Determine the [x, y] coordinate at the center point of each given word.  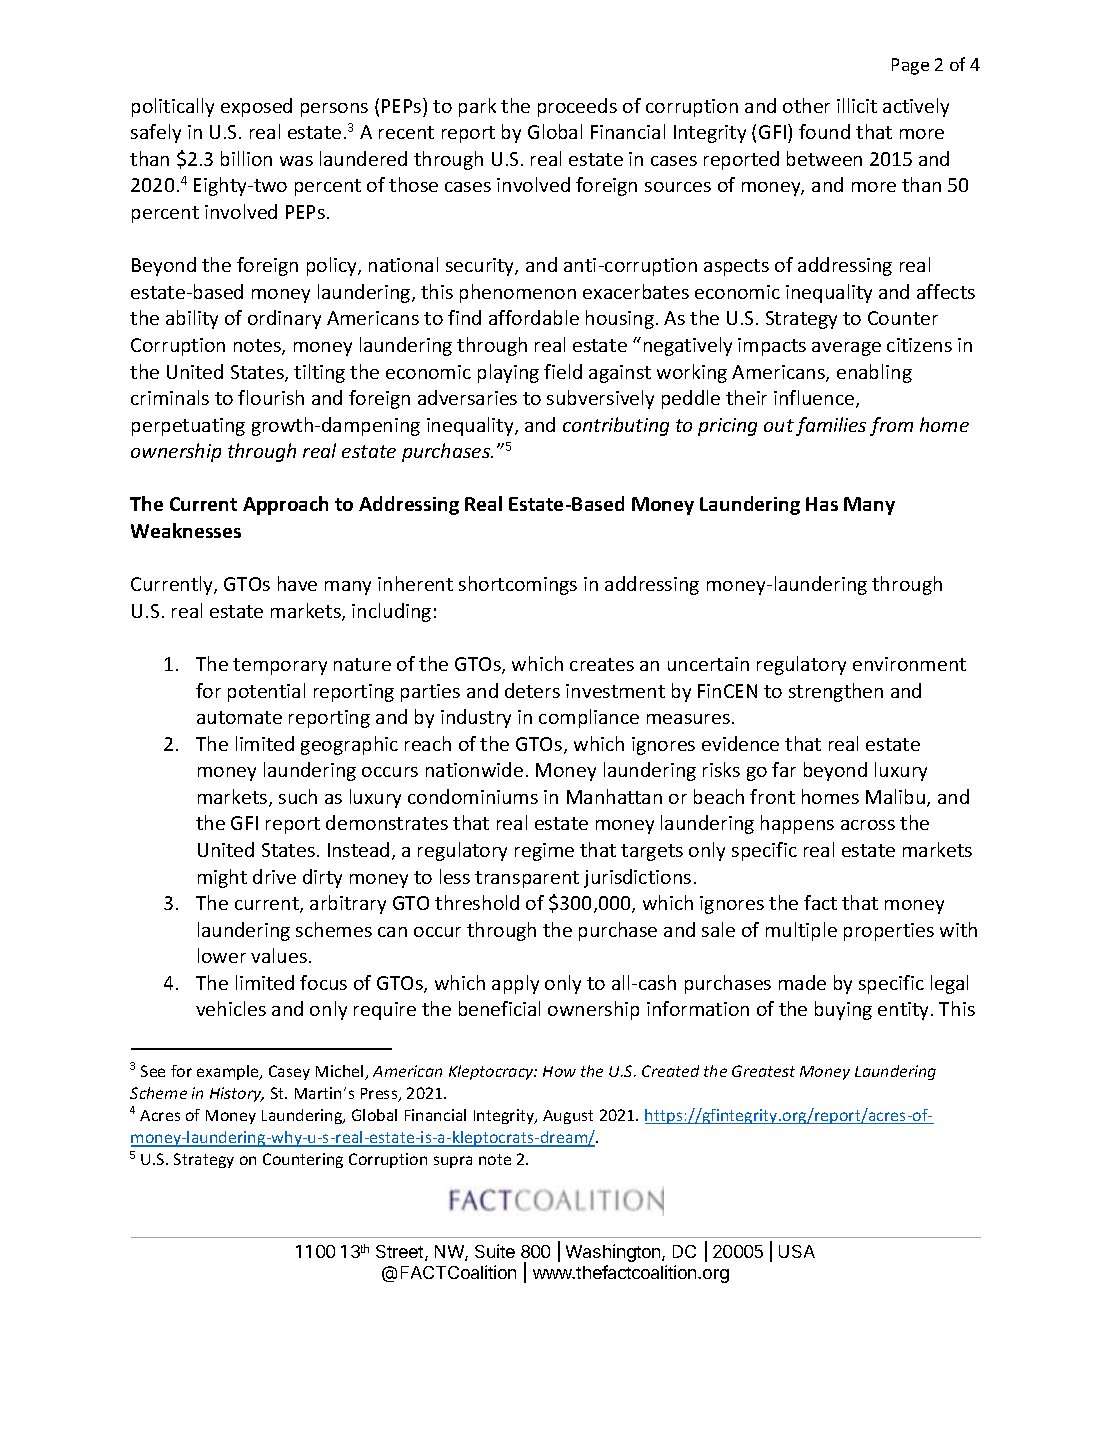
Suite [495, 1251]
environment [909, 664]
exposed [256, 107]
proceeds [577, 107]
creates [602, 664]
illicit [857, 105]
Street [401, 1253]
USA [797, 1251]
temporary [280, 666]
